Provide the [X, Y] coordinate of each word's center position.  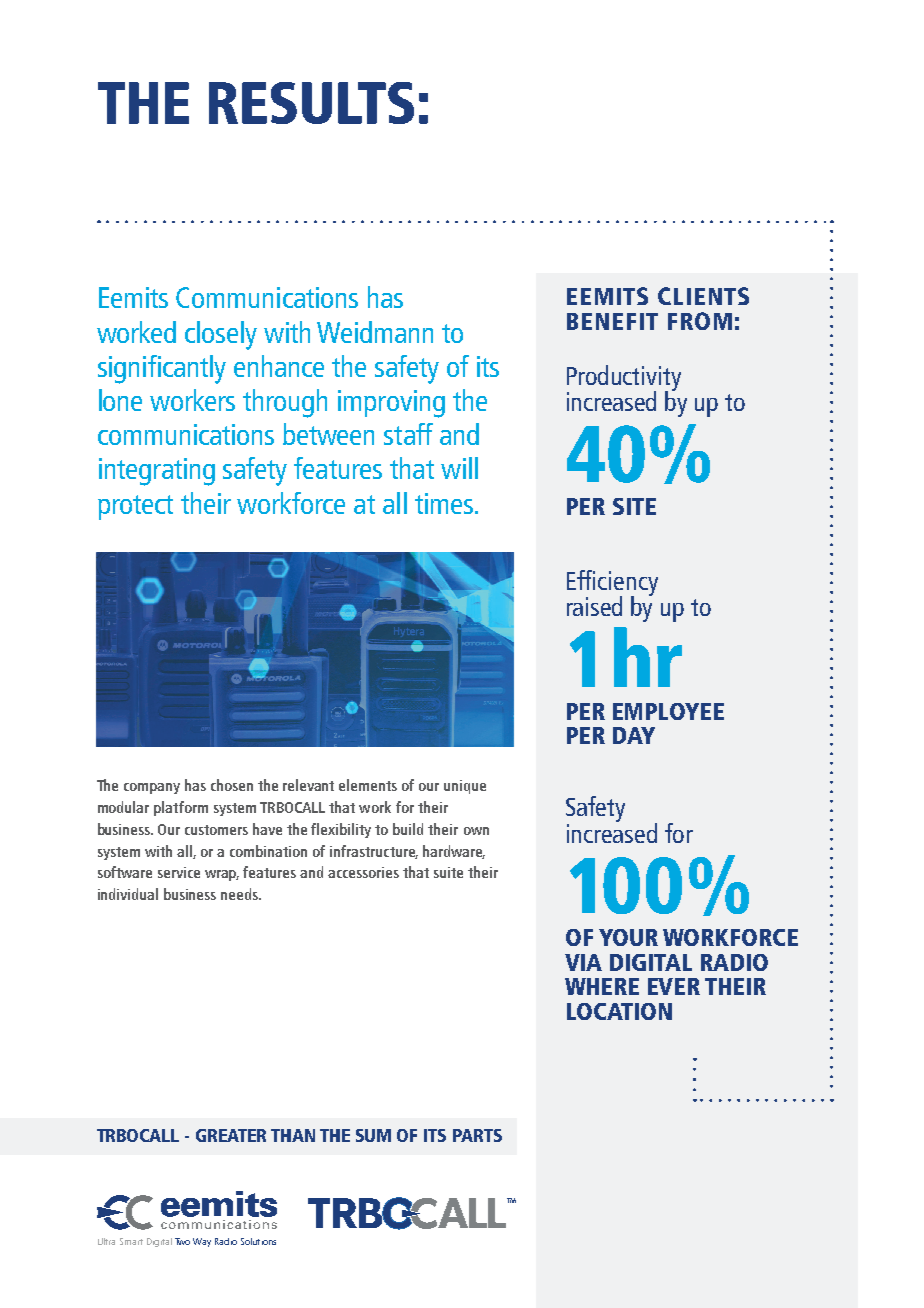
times [444, 503]
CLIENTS [703, 296]
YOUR [628, 937]
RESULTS [311, 103]
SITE [634, 506]
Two [182, 1241]
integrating [157, 472]
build [408, 829]
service [179, 872]
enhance [279, 366]
